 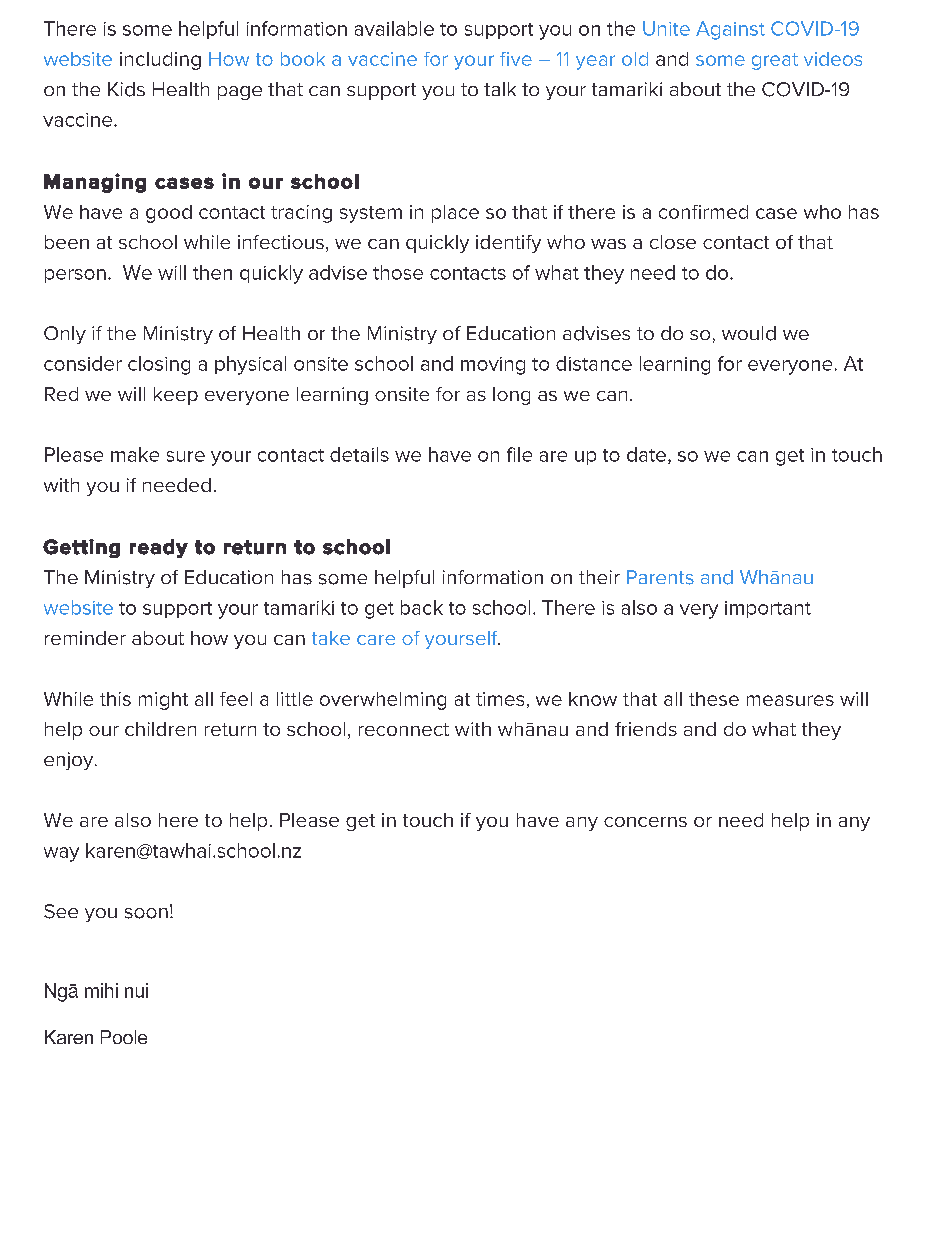 What do you see at coordinates (159, 548) in the document?
I see `ready` at bounding box center [159, 548].
